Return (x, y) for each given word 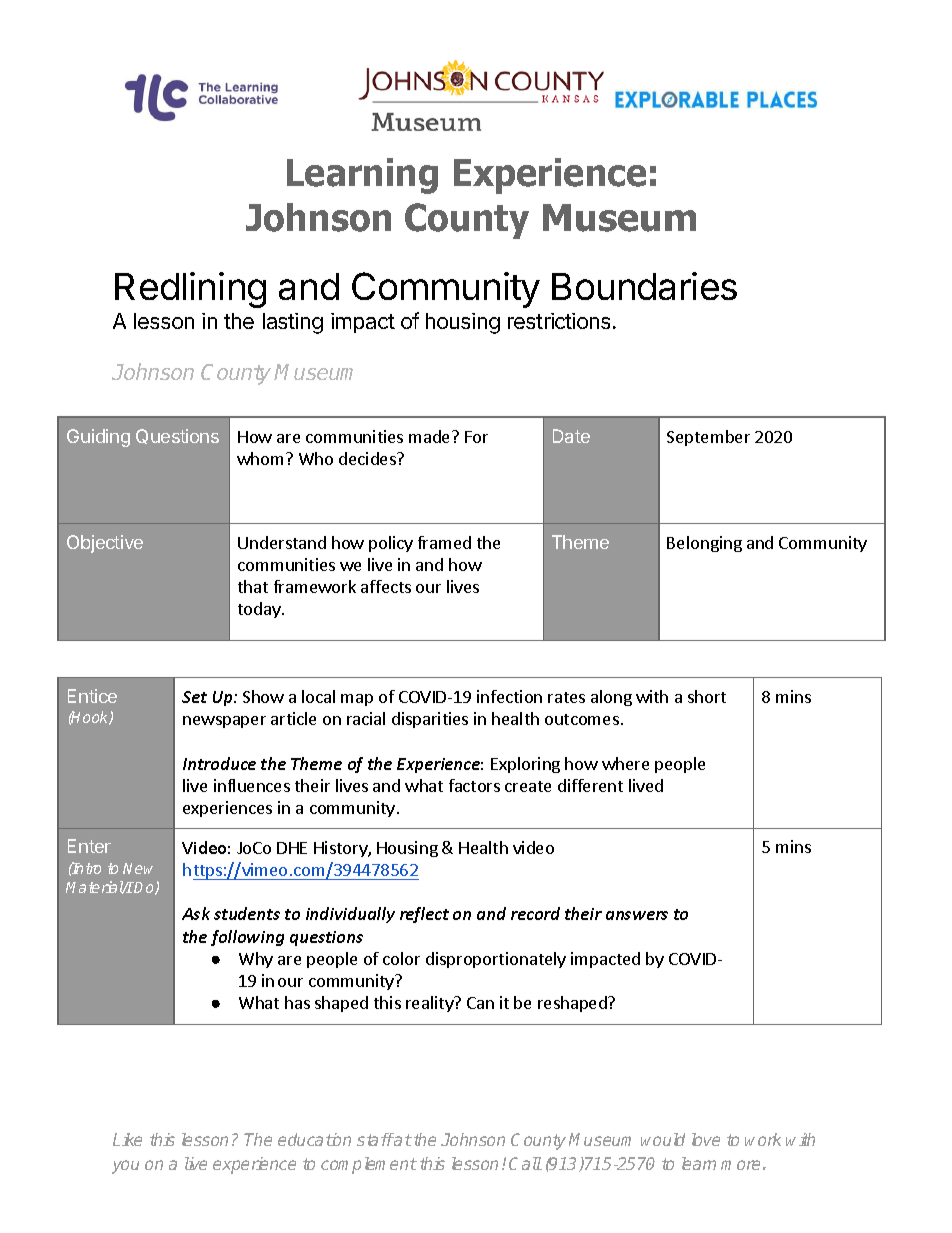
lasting (293, 323)
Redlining (190, 290)
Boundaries (644, 286)
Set (194, 697)
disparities (430, 720)
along (611, 698)
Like (127, 1139)
